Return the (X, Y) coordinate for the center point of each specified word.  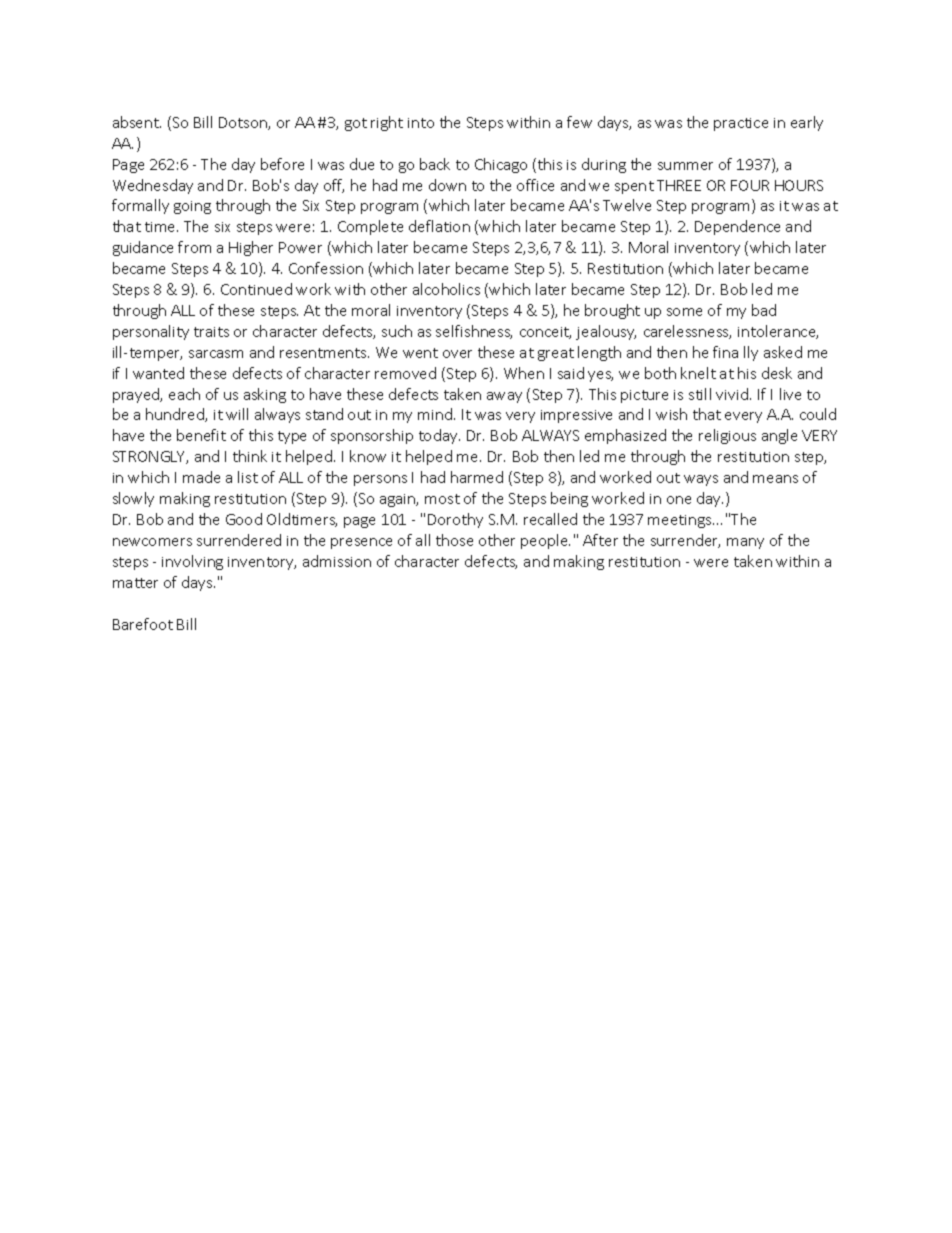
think (250, 456)
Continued (256, 289)
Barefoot (143, 624)
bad (764, 310)
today (439, 436)
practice (741, 124)
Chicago (501, 165)
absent (137, 122)
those (454, 540)
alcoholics (446, 289)
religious (727, 436)
